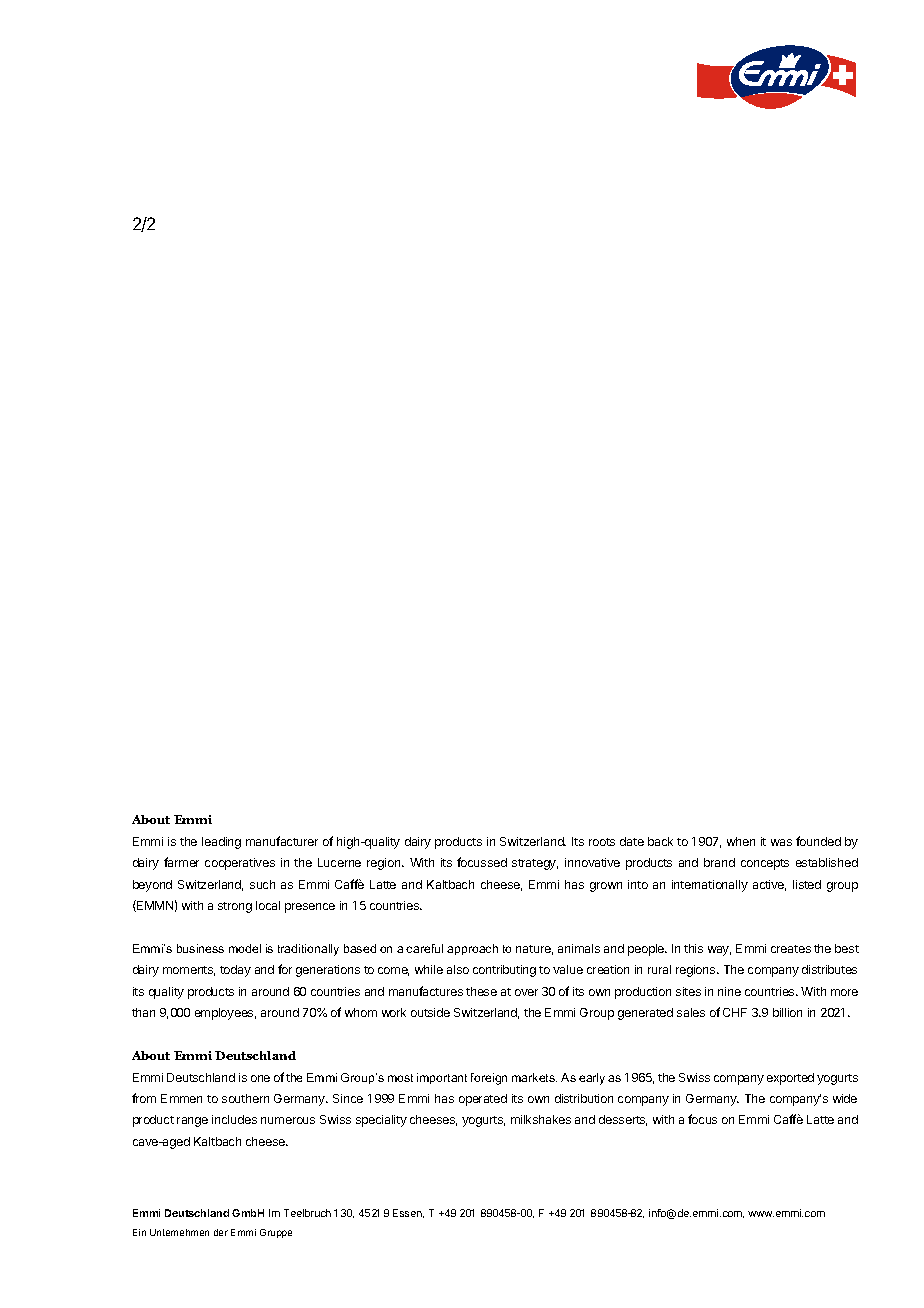 The image size is (924, 1308). Describe the element at coordinates (221, 843) in the page. I see `leading` at that location.
